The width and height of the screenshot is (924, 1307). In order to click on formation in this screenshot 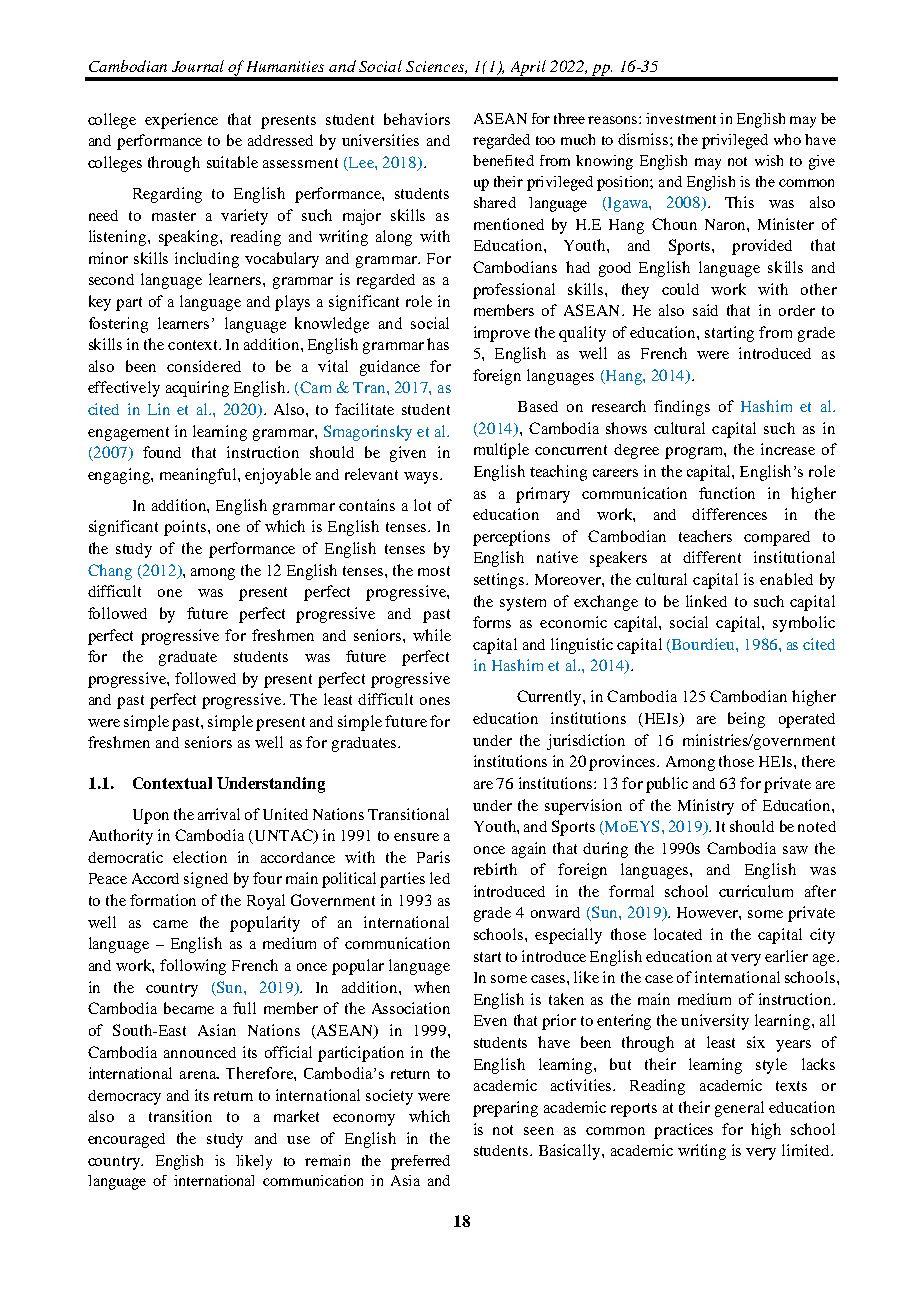, I will do `click(163, 900)`.
